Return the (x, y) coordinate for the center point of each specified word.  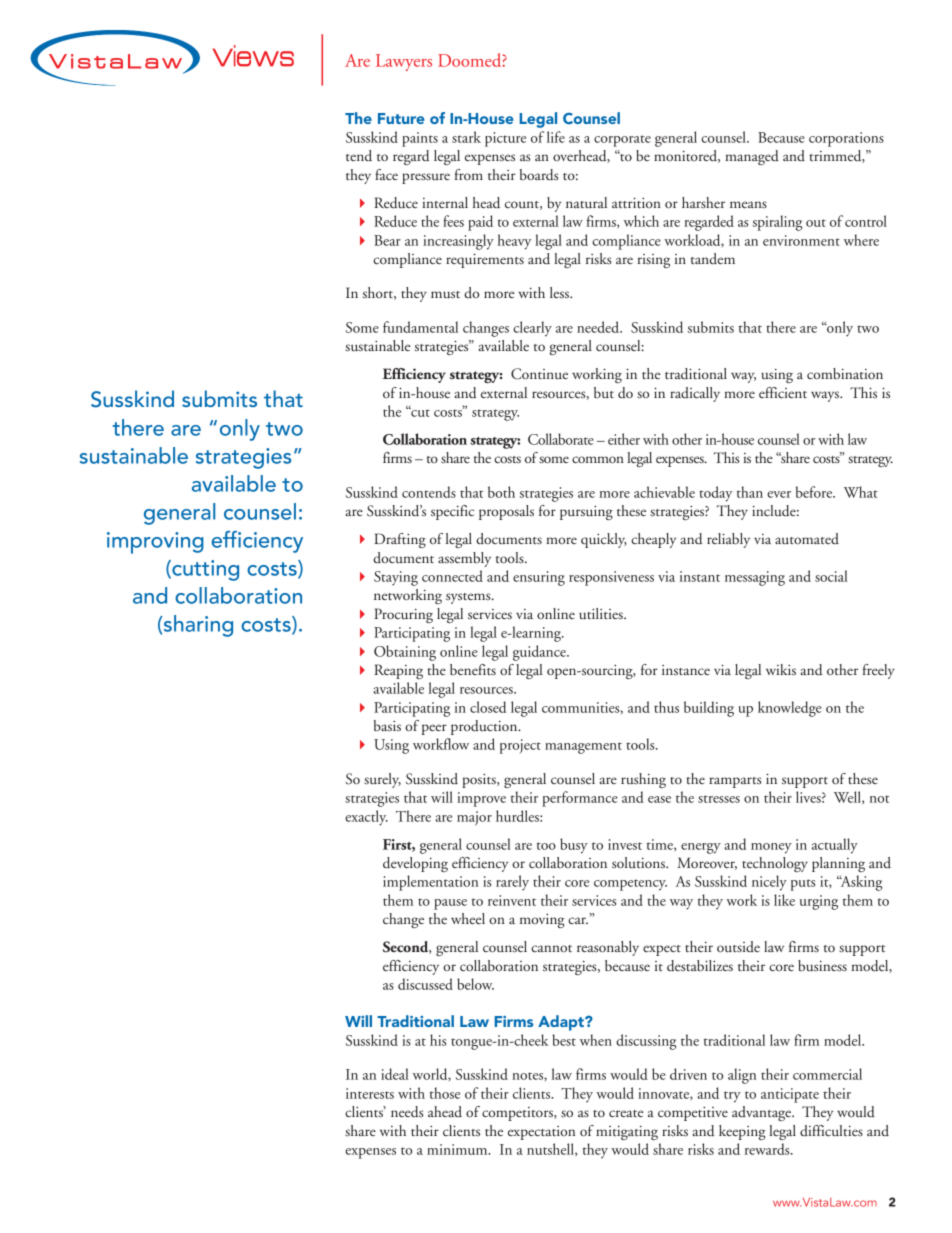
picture (505, 139)
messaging (755, 578)
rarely (512, 883)
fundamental (420, 327)
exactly (366, 818)
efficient (783, 392)
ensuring (539, 578)
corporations (846, 139)
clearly (532, 329)
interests (370, 1093)
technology (775, 864)
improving (155, 543)
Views (253, 56)
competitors (518, 1114)
